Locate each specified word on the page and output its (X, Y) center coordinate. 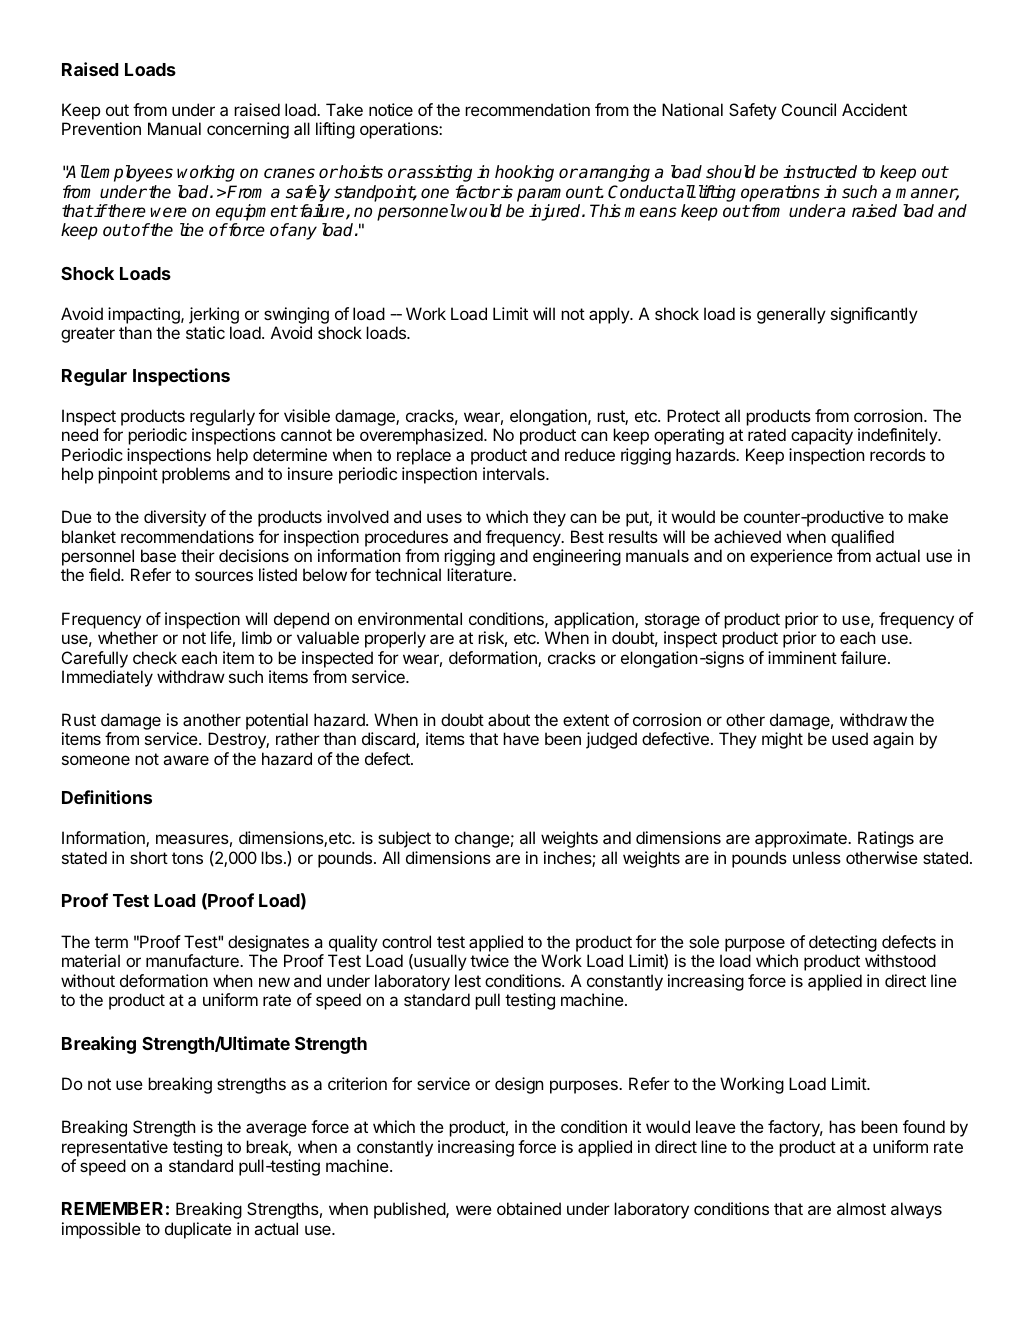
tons (187, 858)
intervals (515, 473)
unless (817, 857)
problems (196, 475)
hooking (524, 173)
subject (404, 839)
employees (131, 173)
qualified (862, 538)
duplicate (198, 1230)
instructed (820, 172)
